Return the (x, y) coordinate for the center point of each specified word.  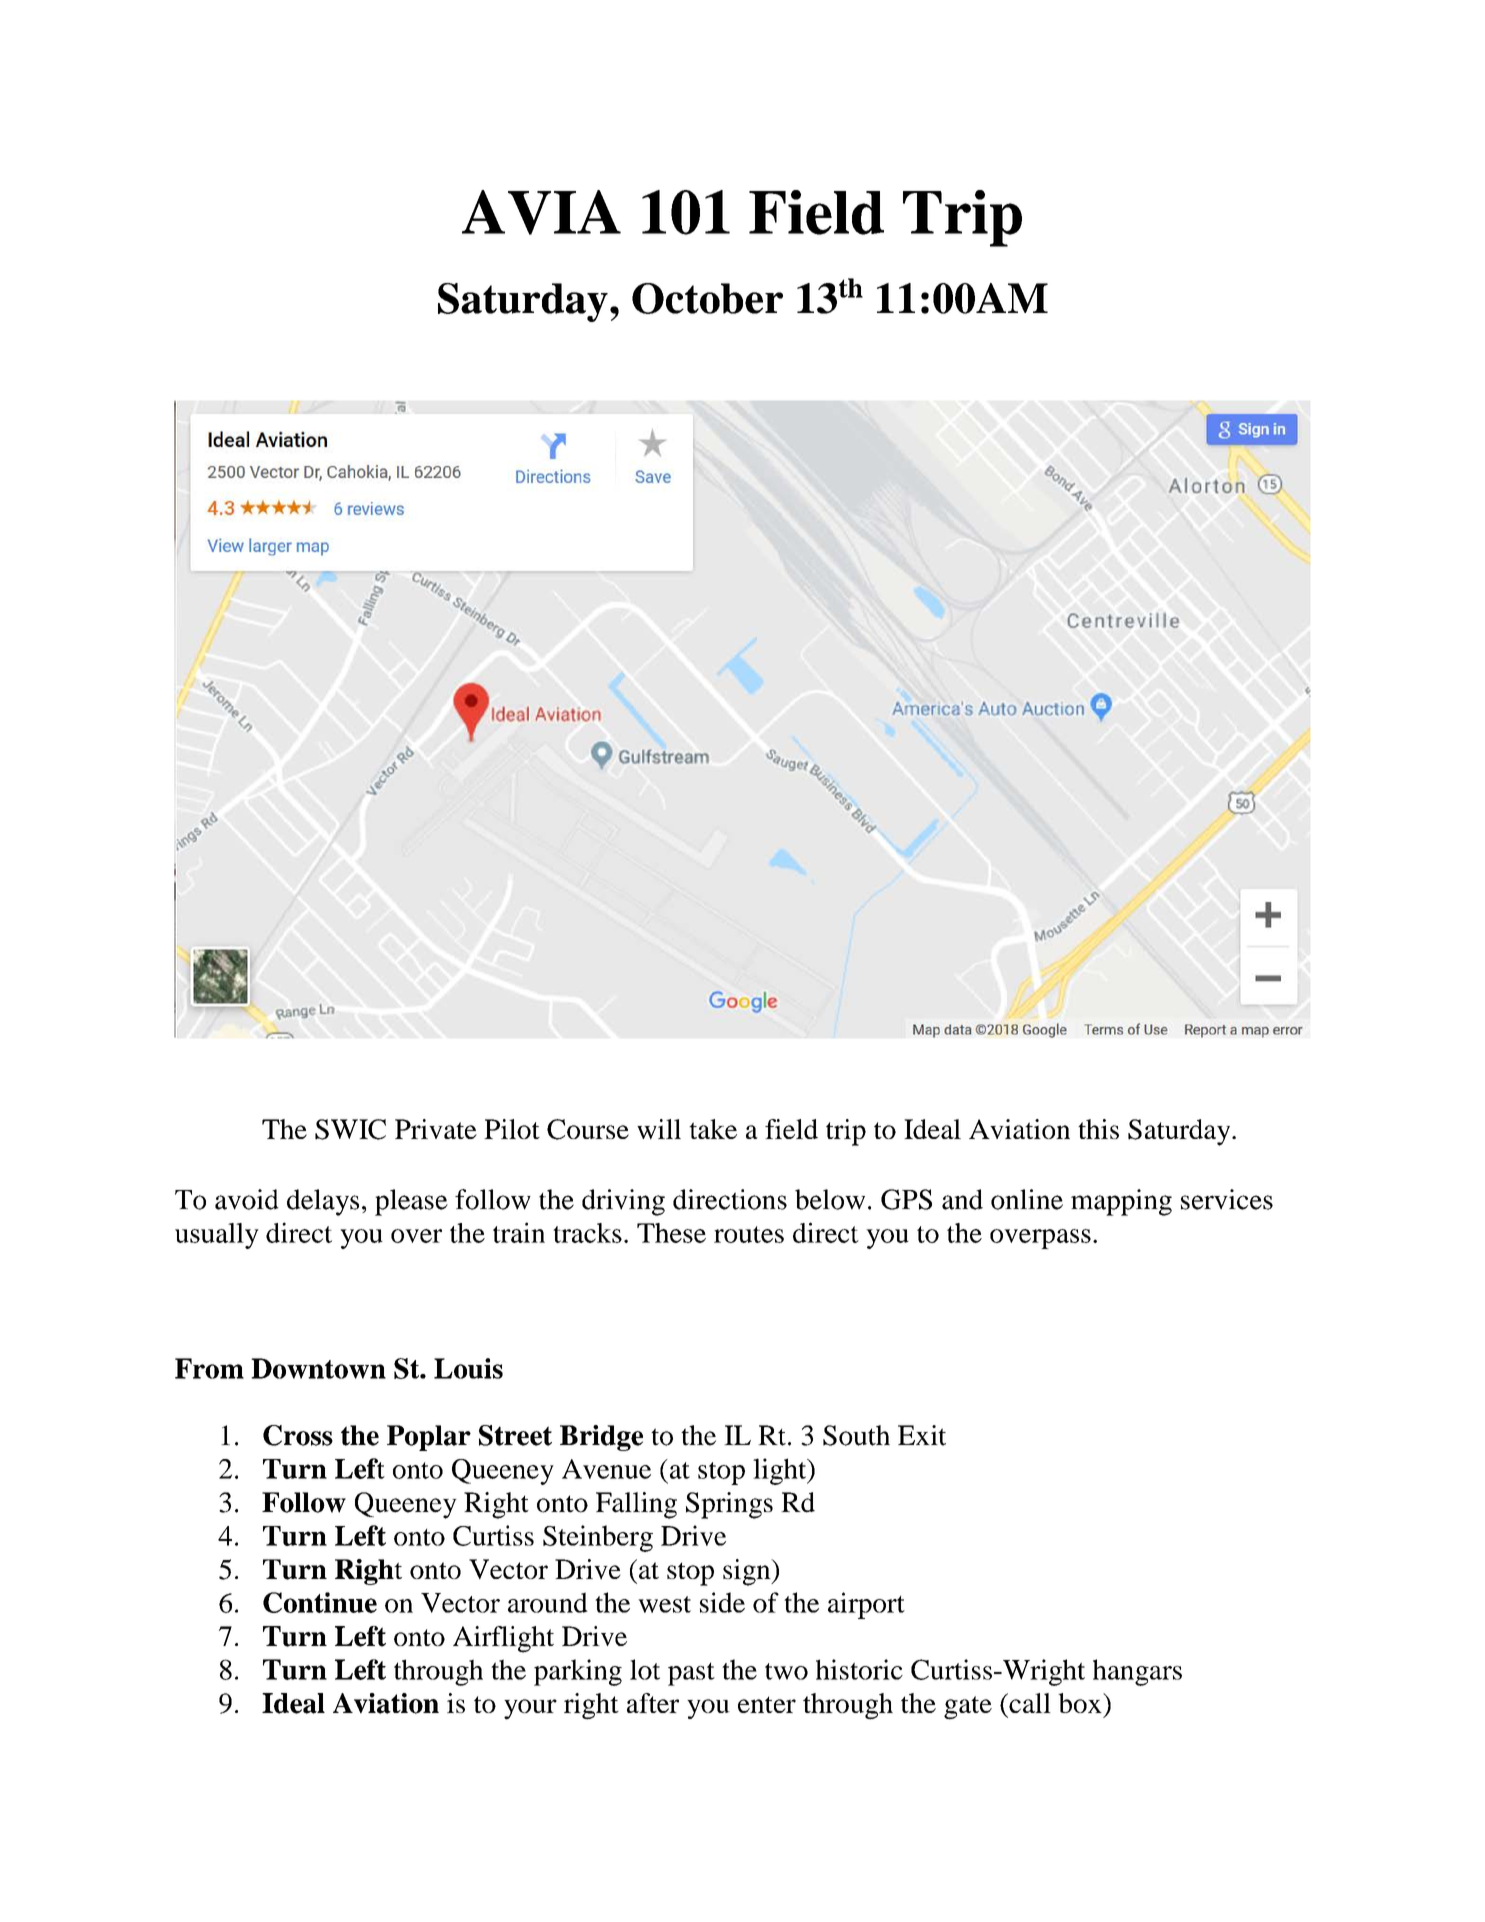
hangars (1137, 1672)
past (691, 1674)
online (1027, 1199)
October (707, 298)
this (1098, 1129)
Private (436, 1129)
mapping (1121, 1202)
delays (323, 1202)
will (659, 1129)
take (713, 1129)
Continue (320, 1602)
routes (749, 1234)
